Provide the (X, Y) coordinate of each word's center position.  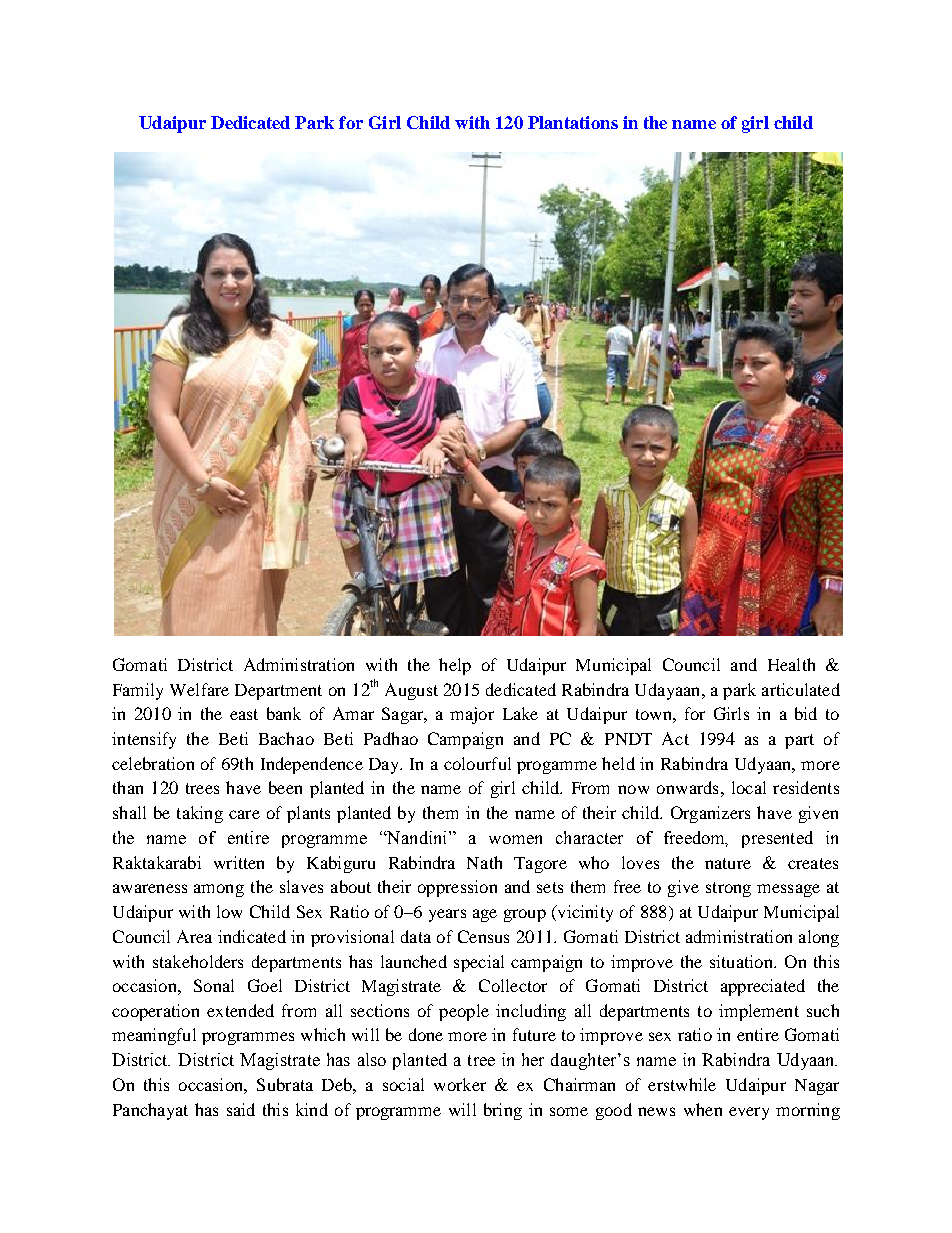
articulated (801, 689)
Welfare (199, 689)
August (411, 691)
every (749, 1113)
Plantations (573, 122)
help (455, 666)
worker (460, 1084)
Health (791, 664)
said (241, 1109)
